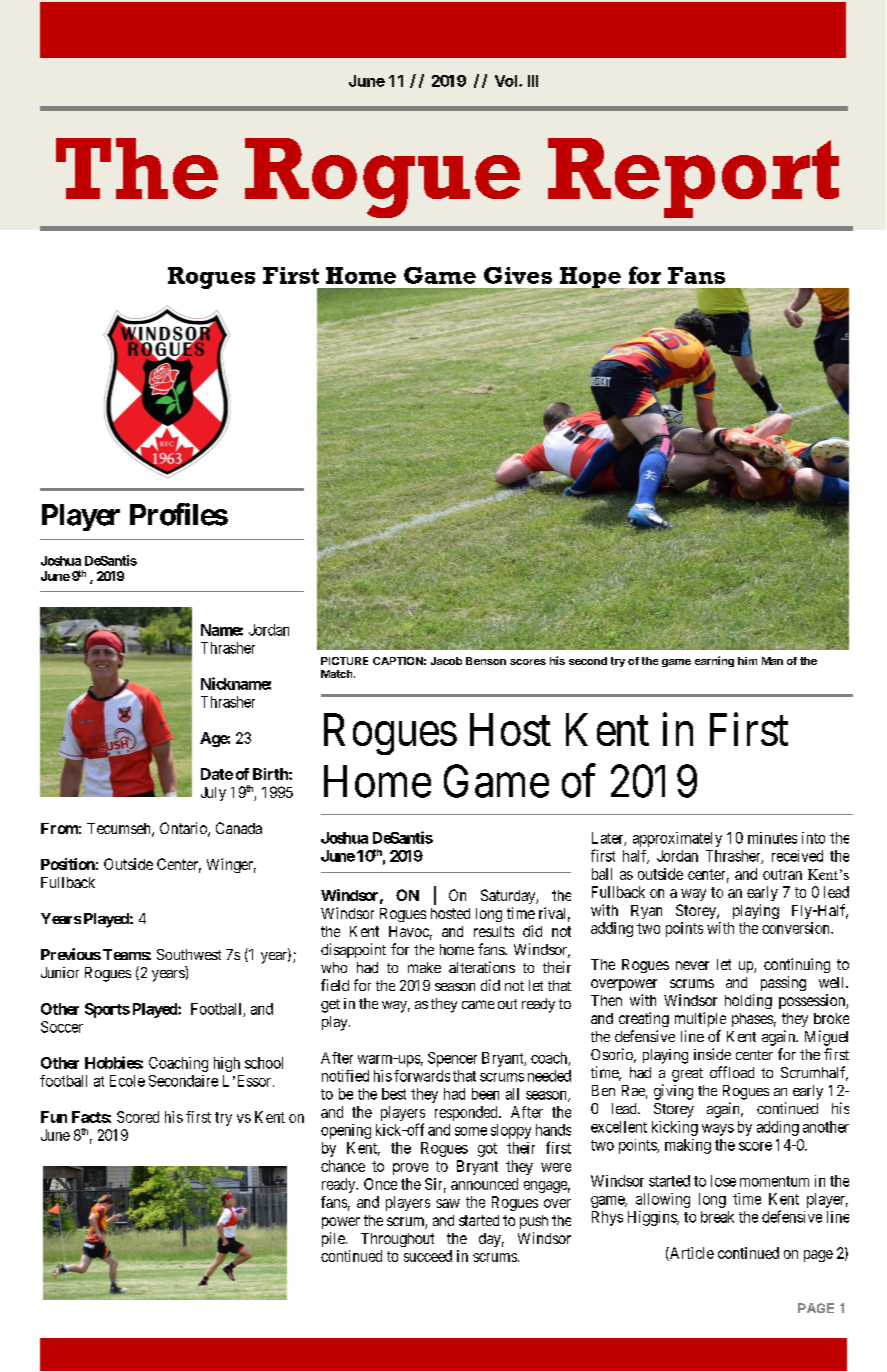 This page has width=887, height=1372. I want to click on Southwest, so click(189, 954).
